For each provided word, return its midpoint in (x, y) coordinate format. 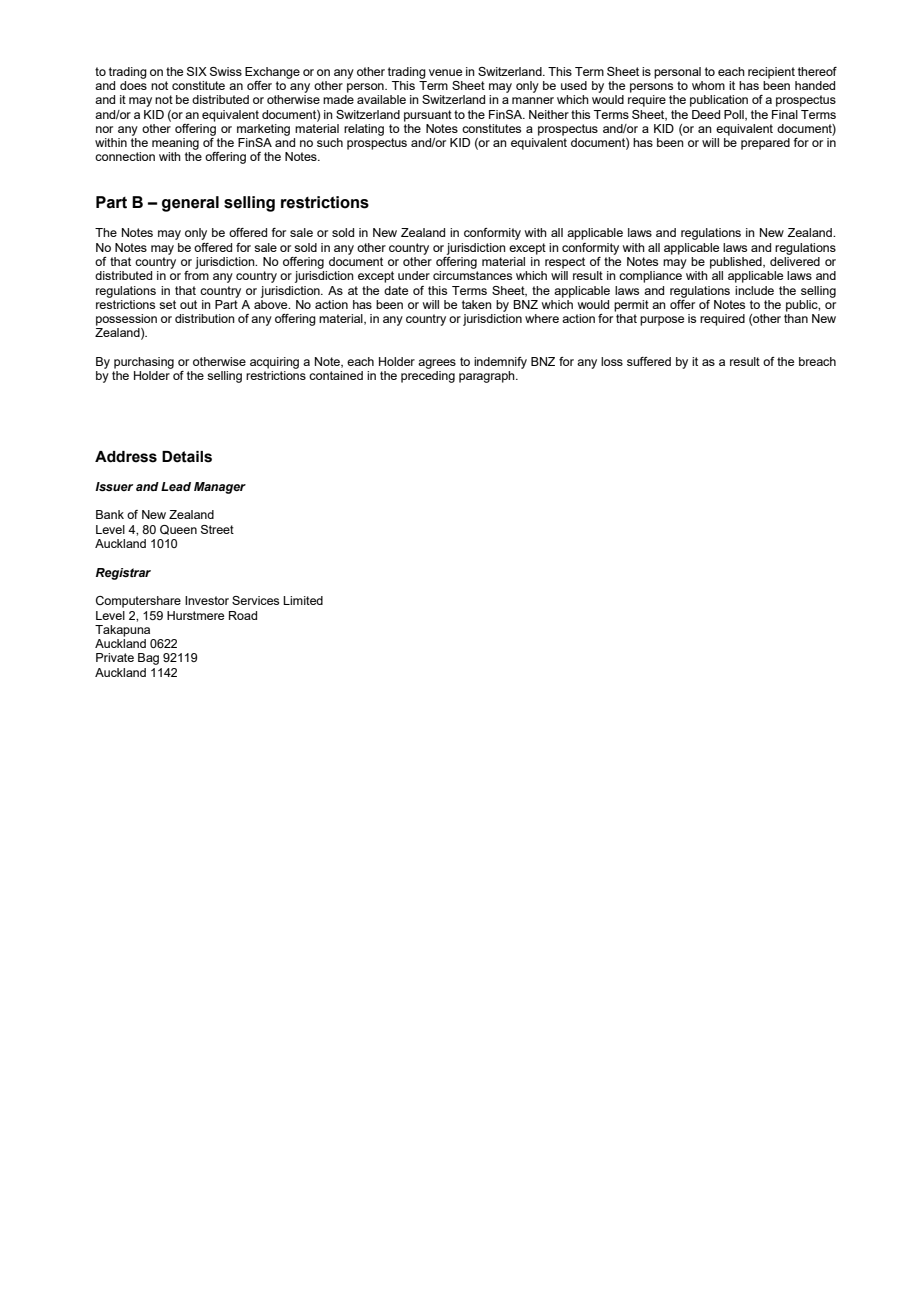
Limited (303, 600)
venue (445, 72)
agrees (437, 364)
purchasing (144, 363)
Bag (148, 659)
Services (255, 600)
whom (708, 85)
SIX (197, 71)
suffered (649, 361)
